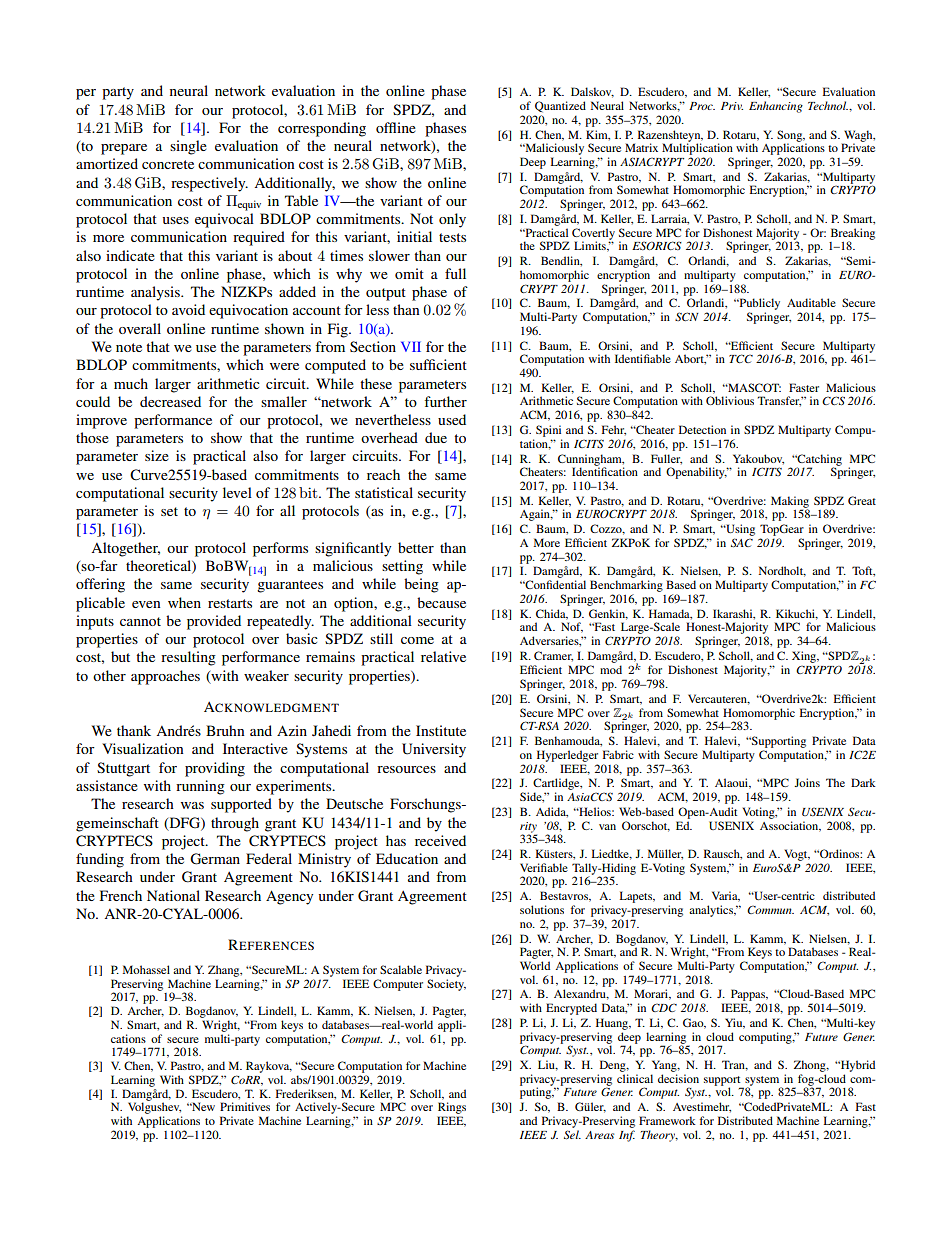  I want to click on avoid, so click(188, 309).
